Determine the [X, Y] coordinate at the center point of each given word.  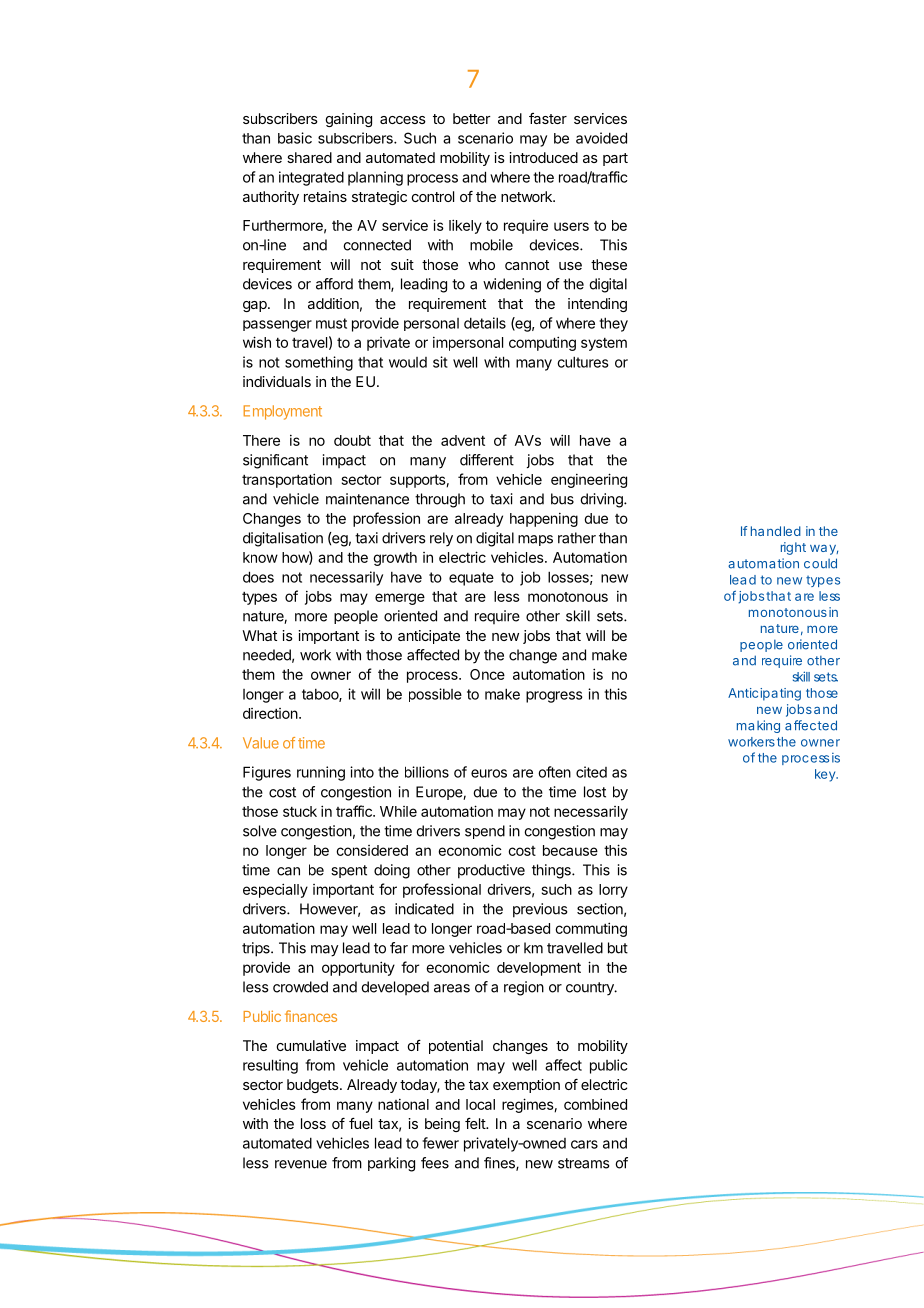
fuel [360, 1123]
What [259, 635]
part [615, 159]
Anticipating [764, 694]
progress [554, 697]
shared [309, 157]
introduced [543, 157]
